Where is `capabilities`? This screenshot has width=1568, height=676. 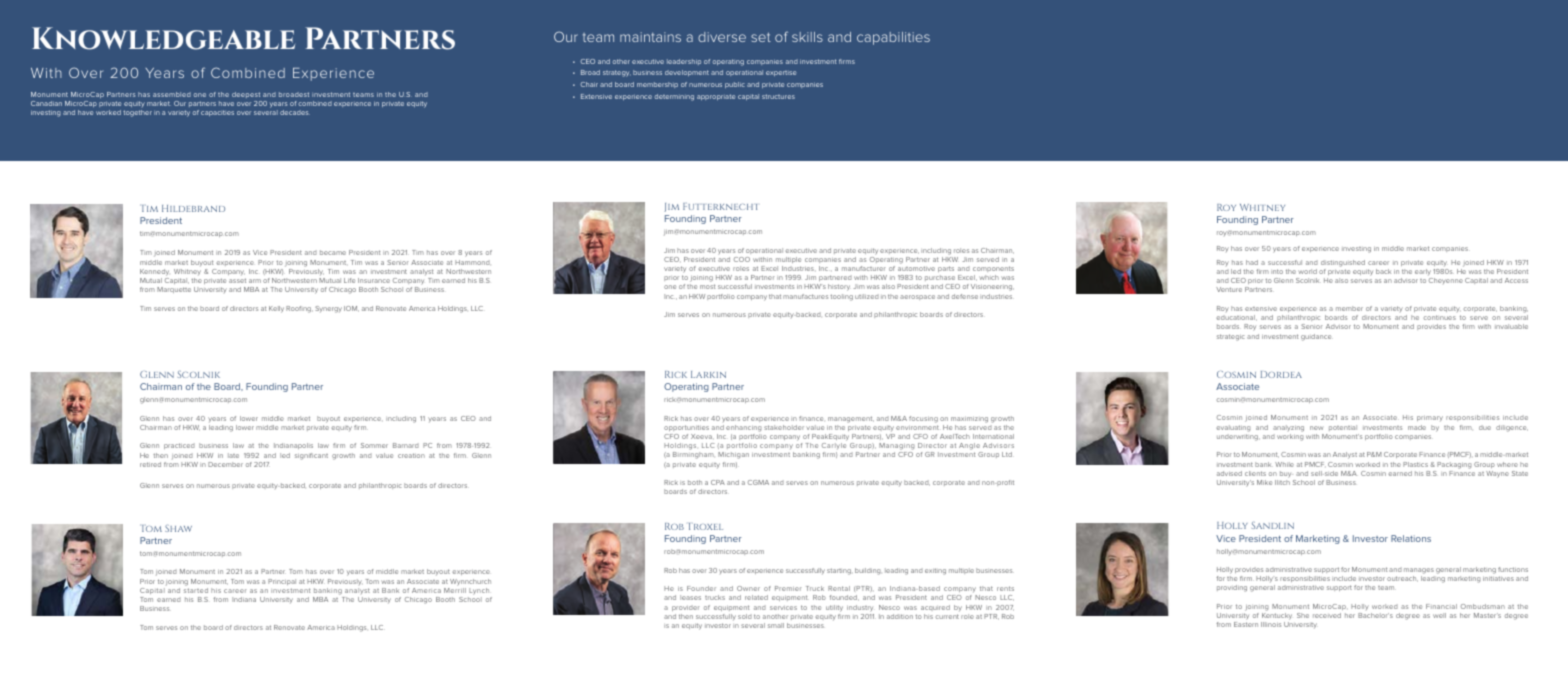 capabilities is located at coordinates (893, 38).
